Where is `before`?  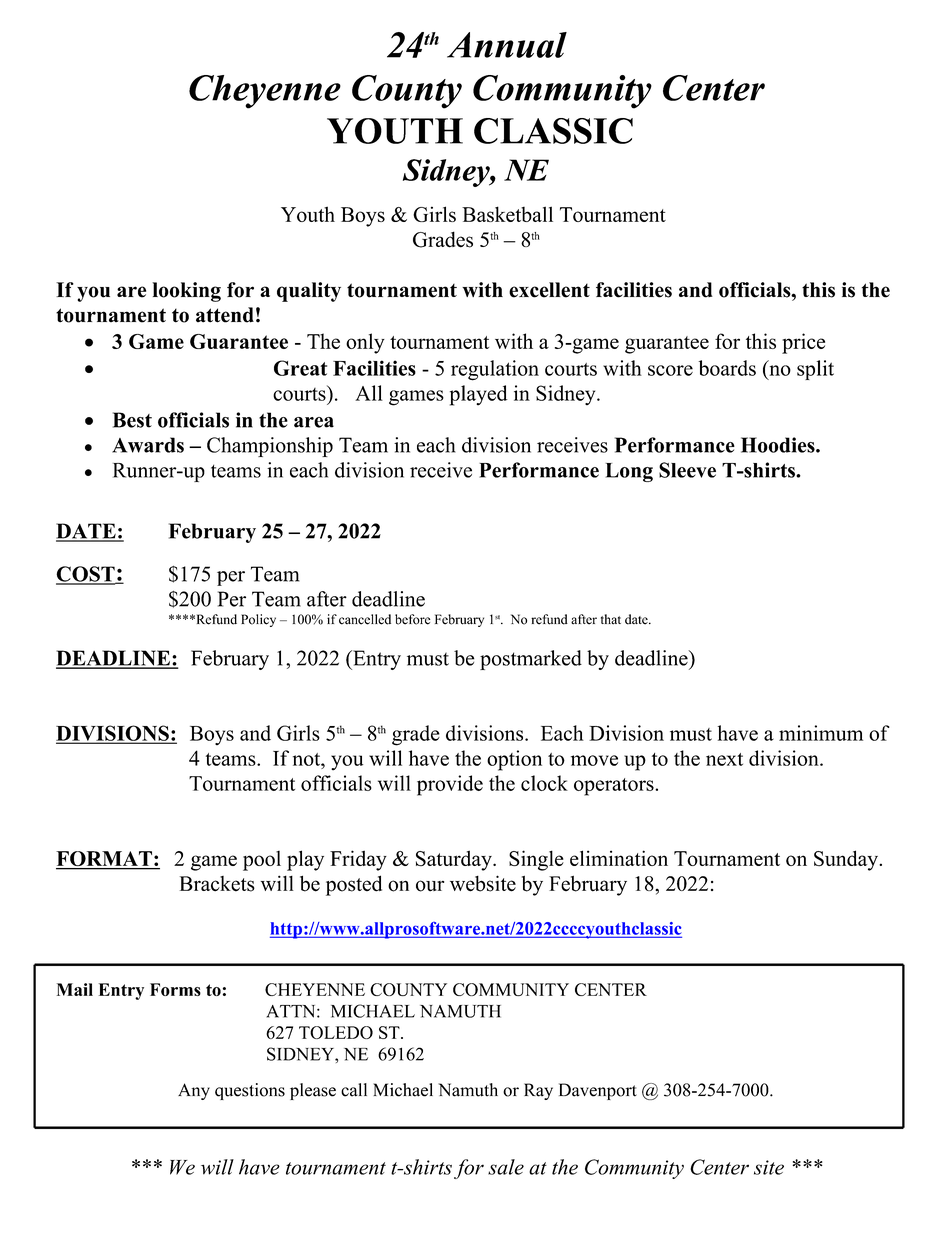
before is located at coordinates (412, 619).
